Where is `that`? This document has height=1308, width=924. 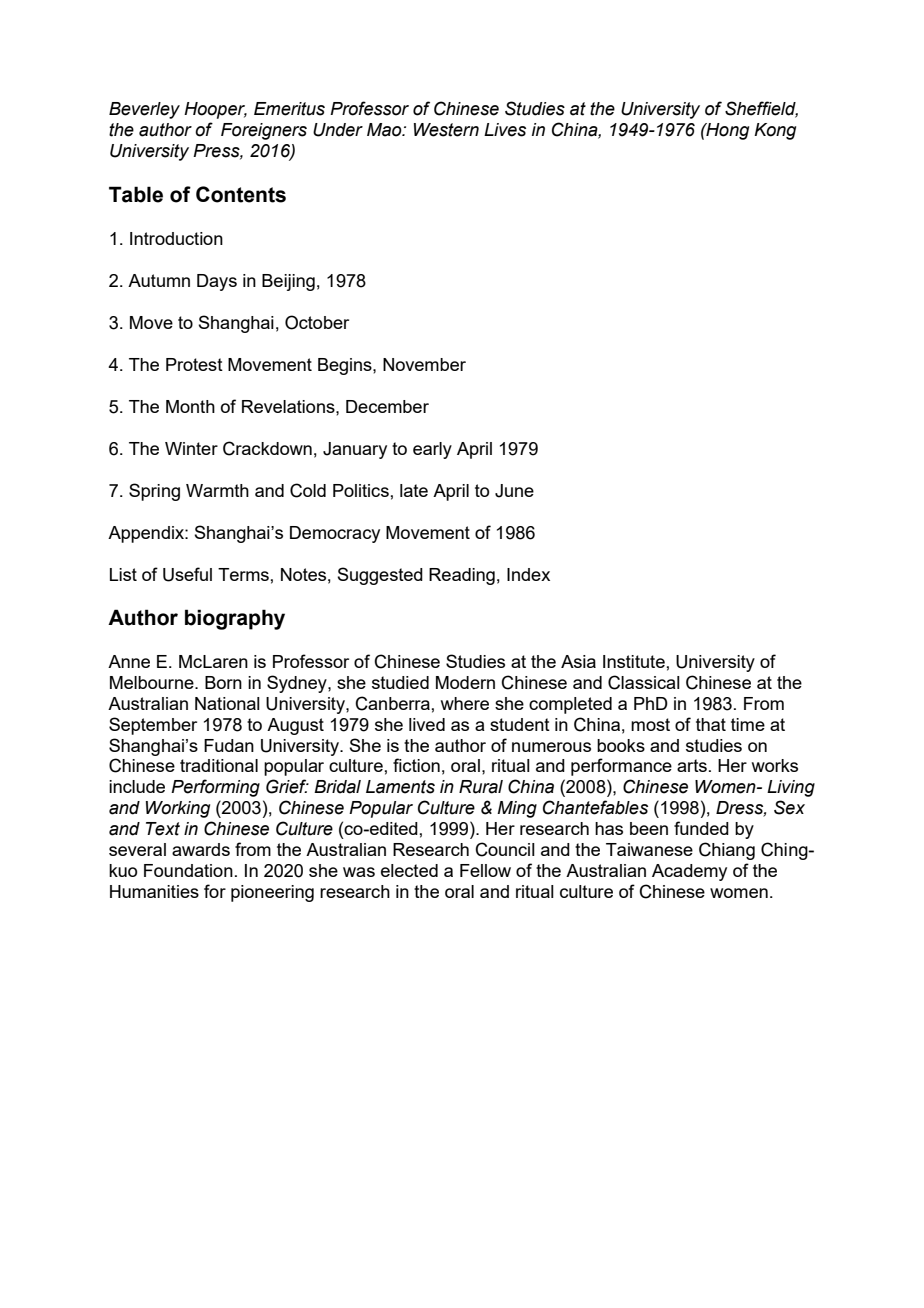 that is located at coordinates (711, 724).
